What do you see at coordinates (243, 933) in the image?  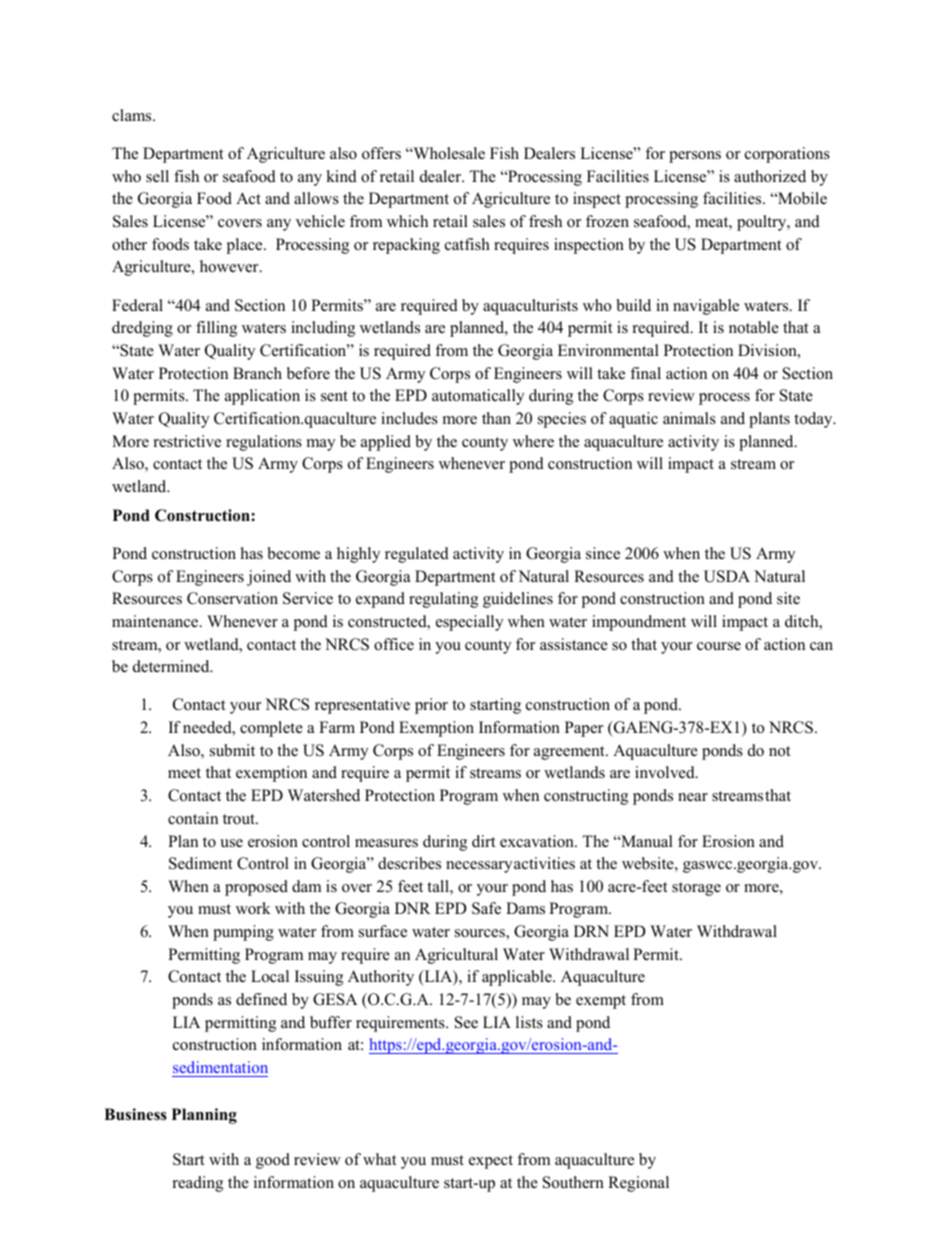 I see `pumping` at bounding box center [243, 933].
